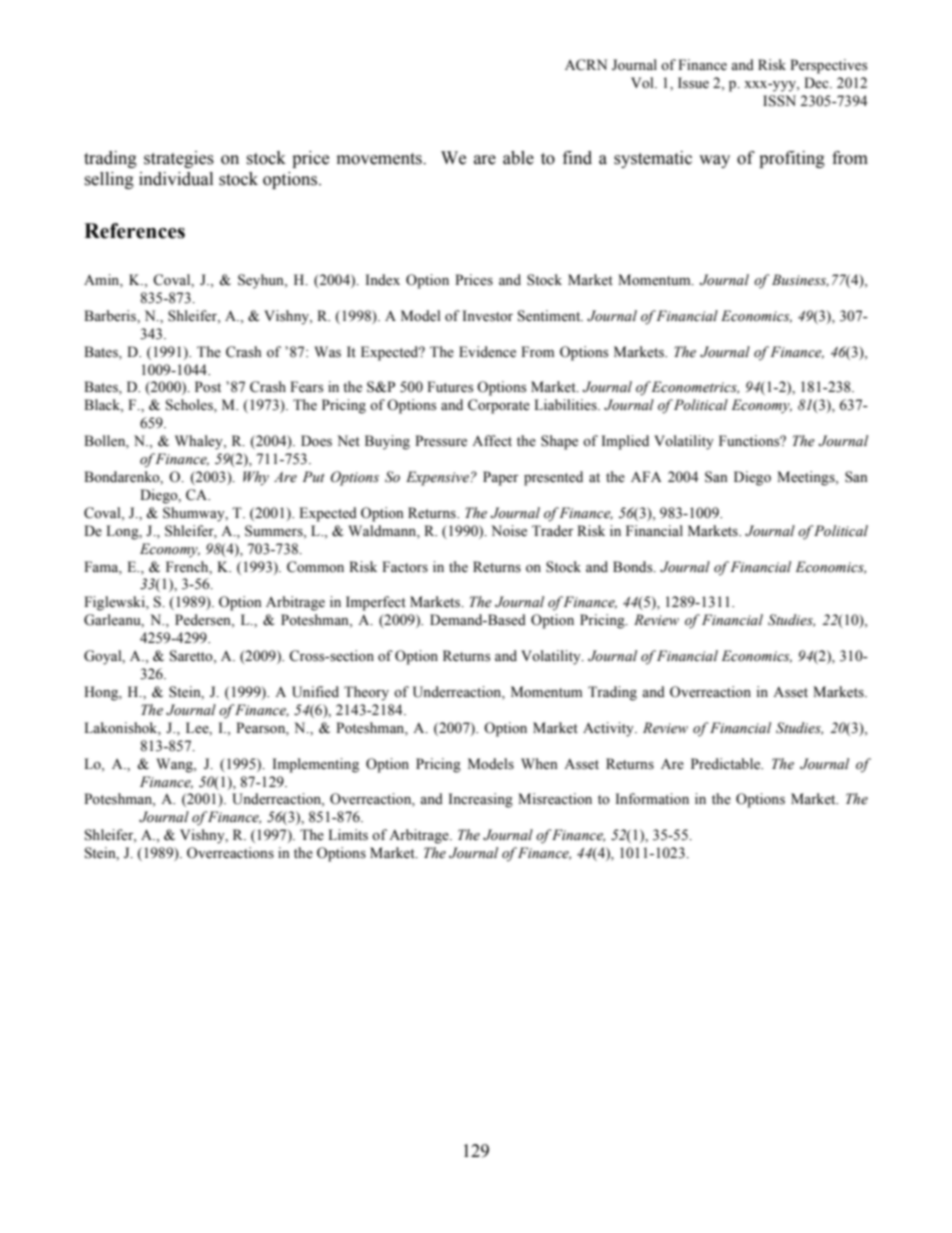 The width and height of the image is (952, 1233). Describe the element at coordinates (380, 159) in the image. I see `movements` at that location.
